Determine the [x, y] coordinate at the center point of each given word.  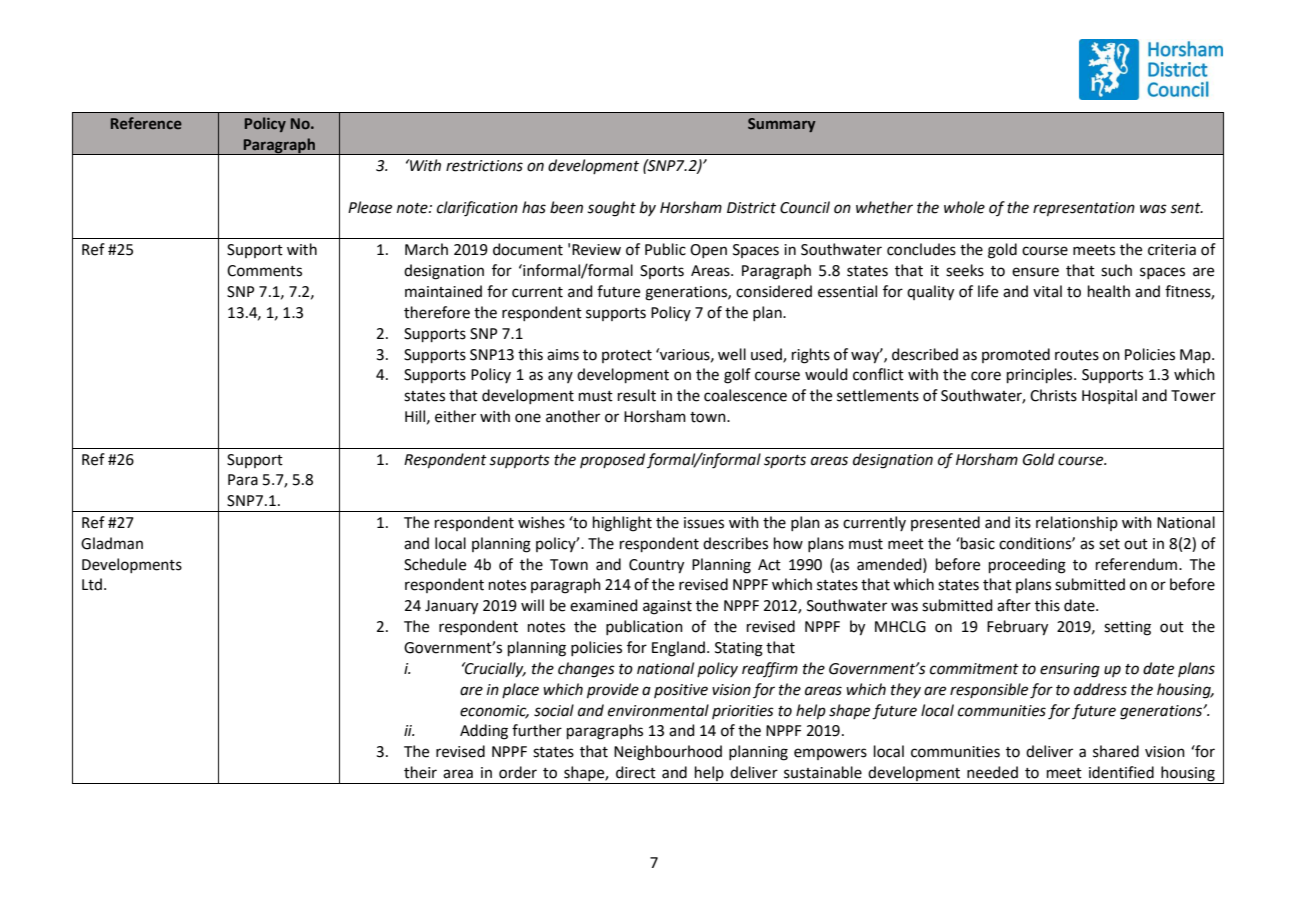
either [455, 416]
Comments [264, 271]
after [1014, 605]
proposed [612, 460]
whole [964, 207]
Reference [146, 123]
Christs [1053, 395]
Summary [782, 125]
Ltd [92, 584]
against [667, 607]
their [420, 772]
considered [774, 291]
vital [1047, 291]
